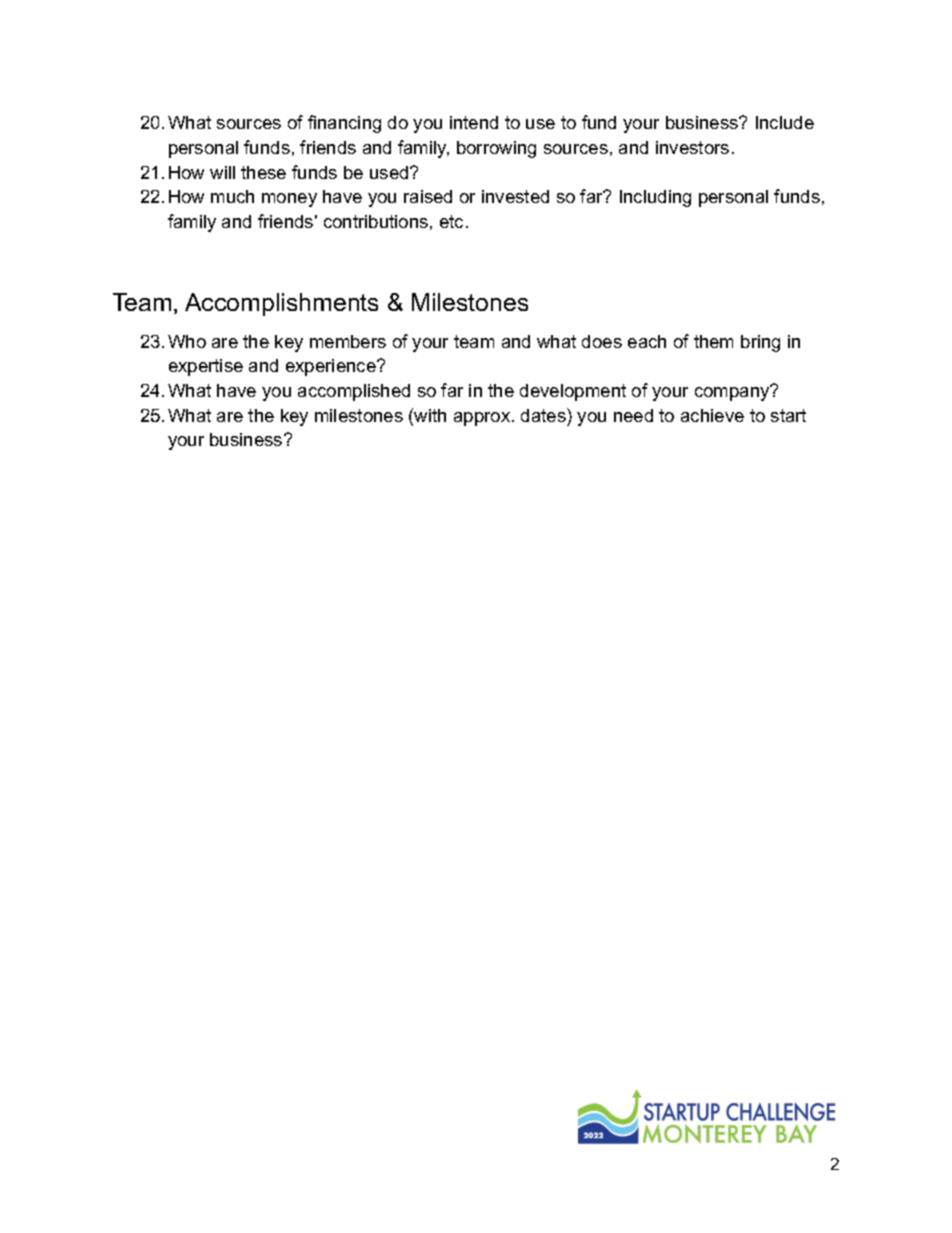  Describe the element at coordinates (482, 419) in the screenshot. I see `approx` at that location.
